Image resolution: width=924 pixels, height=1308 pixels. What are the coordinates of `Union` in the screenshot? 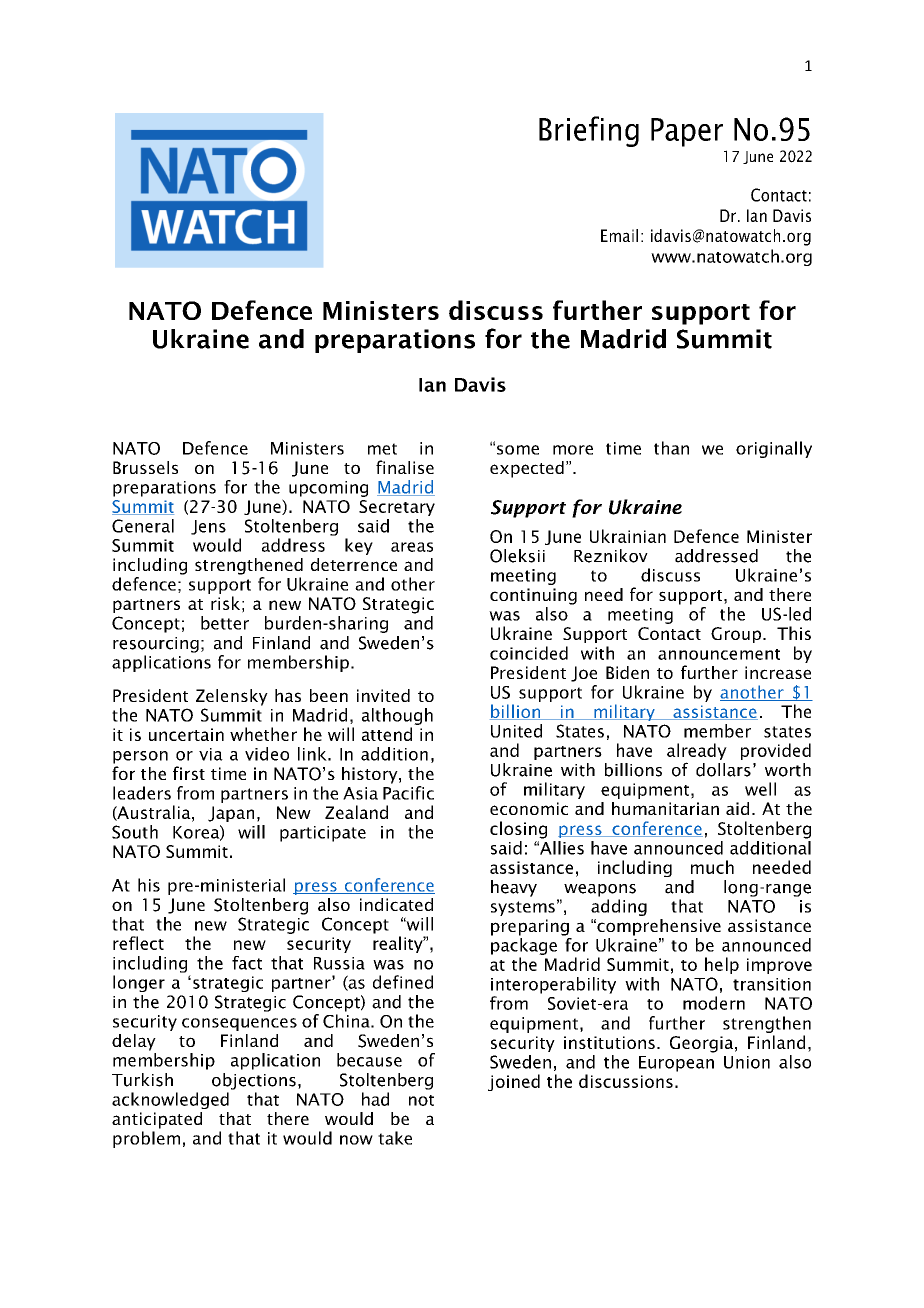 It's located at (747, 1062).
